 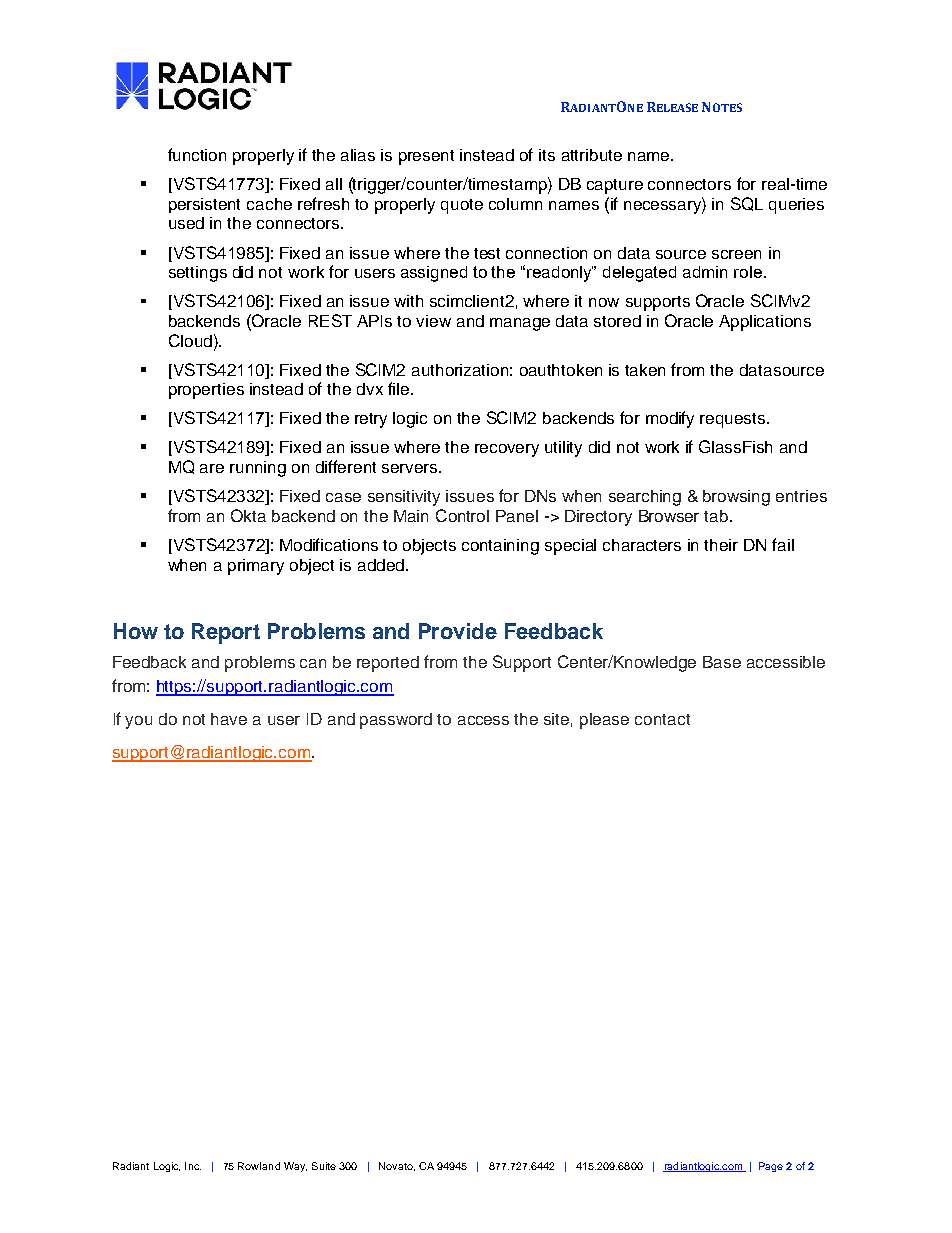 What do you see at coordinates (462, 206) in the screenshot?
I see `quote` at bounding box center [462, 206].
